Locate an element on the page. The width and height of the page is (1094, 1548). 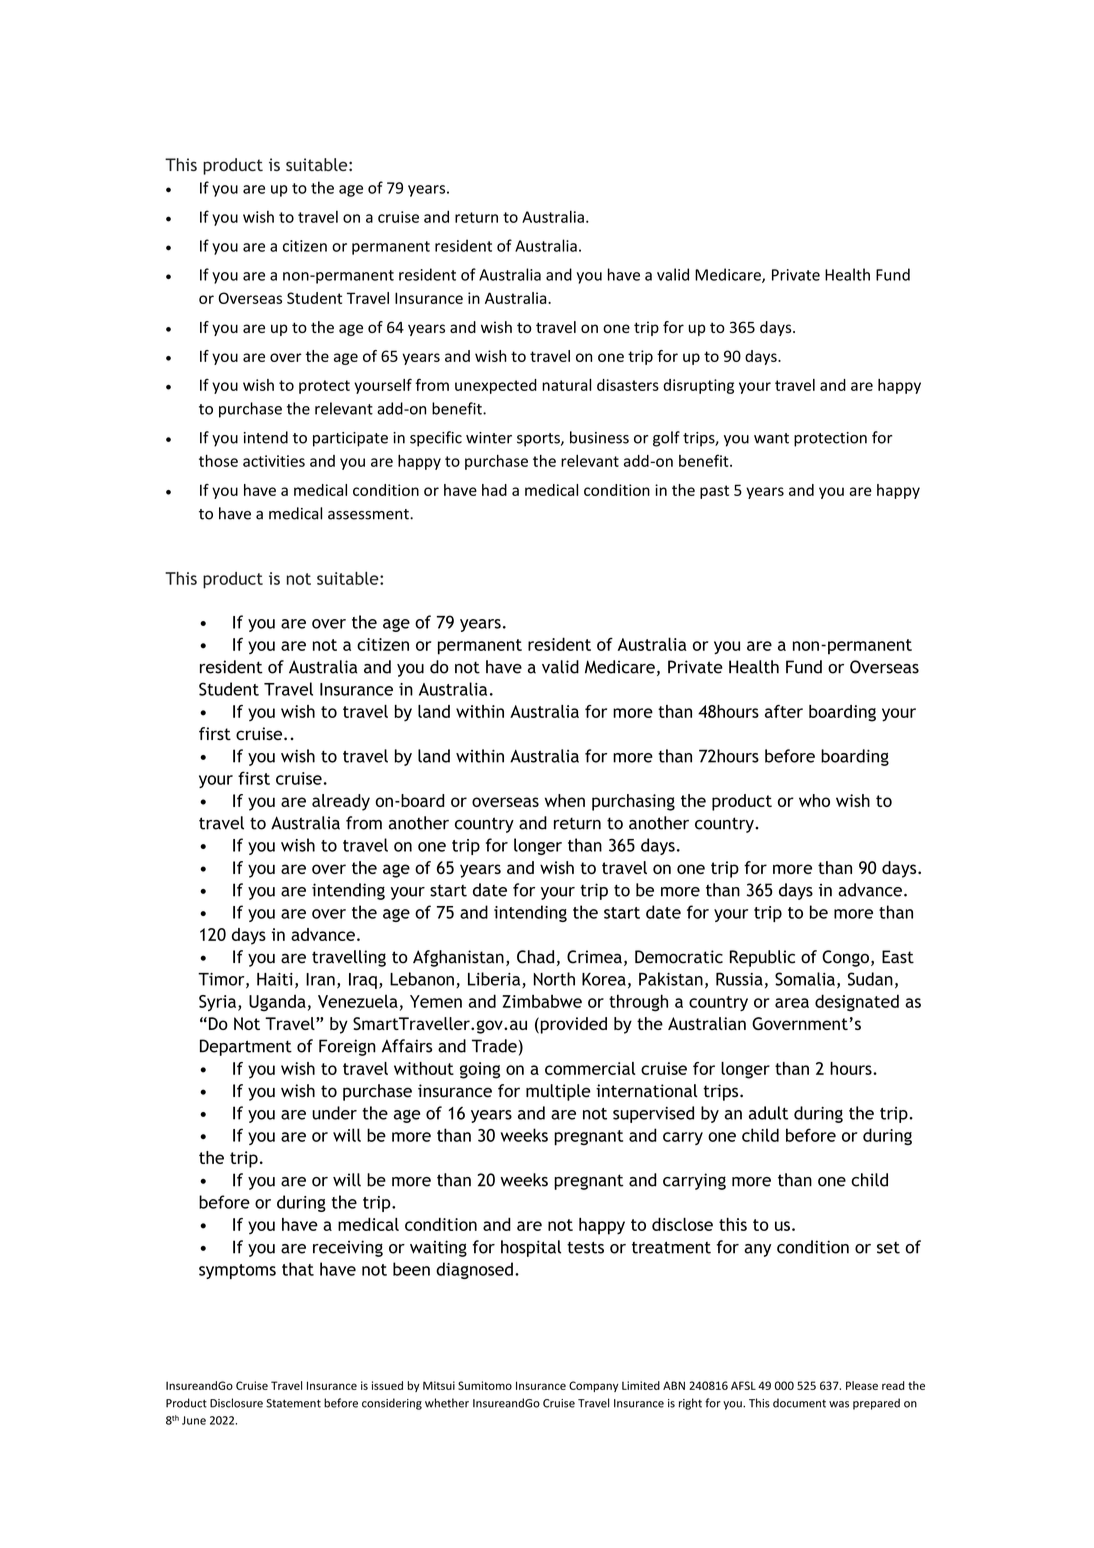
when is located at coordinates (565, 800).
